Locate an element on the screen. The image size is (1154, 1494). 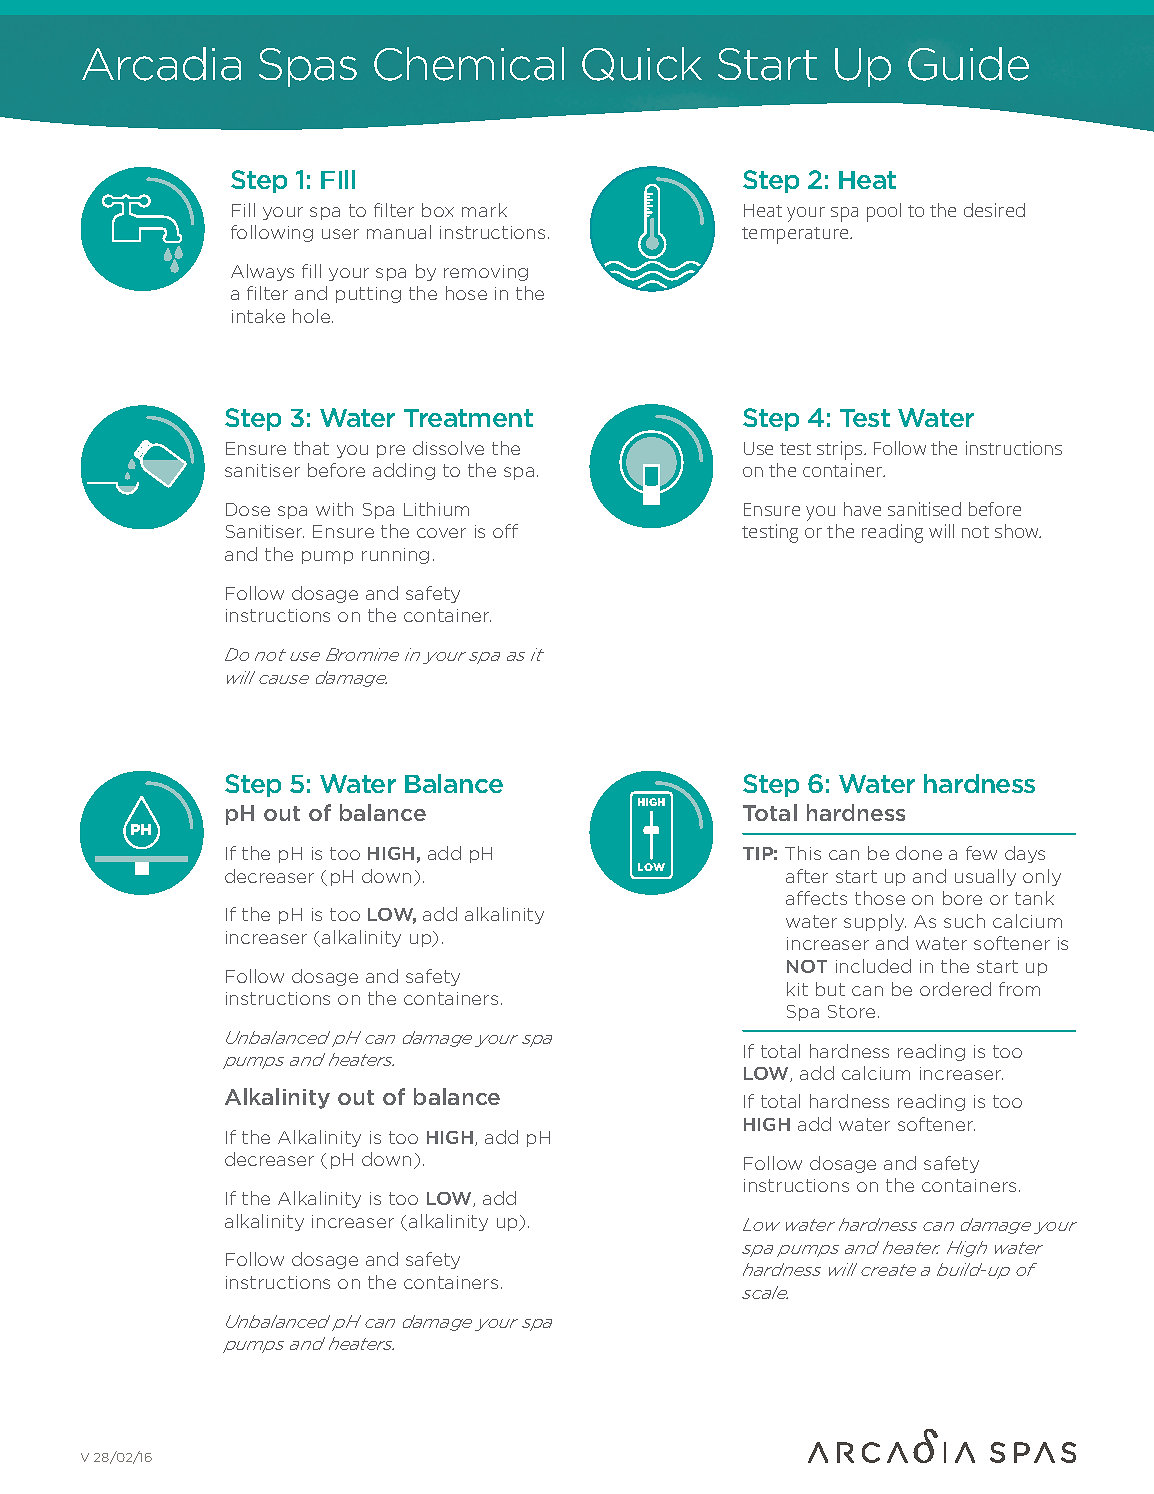
Guide is located at coordinates (968, 64).
